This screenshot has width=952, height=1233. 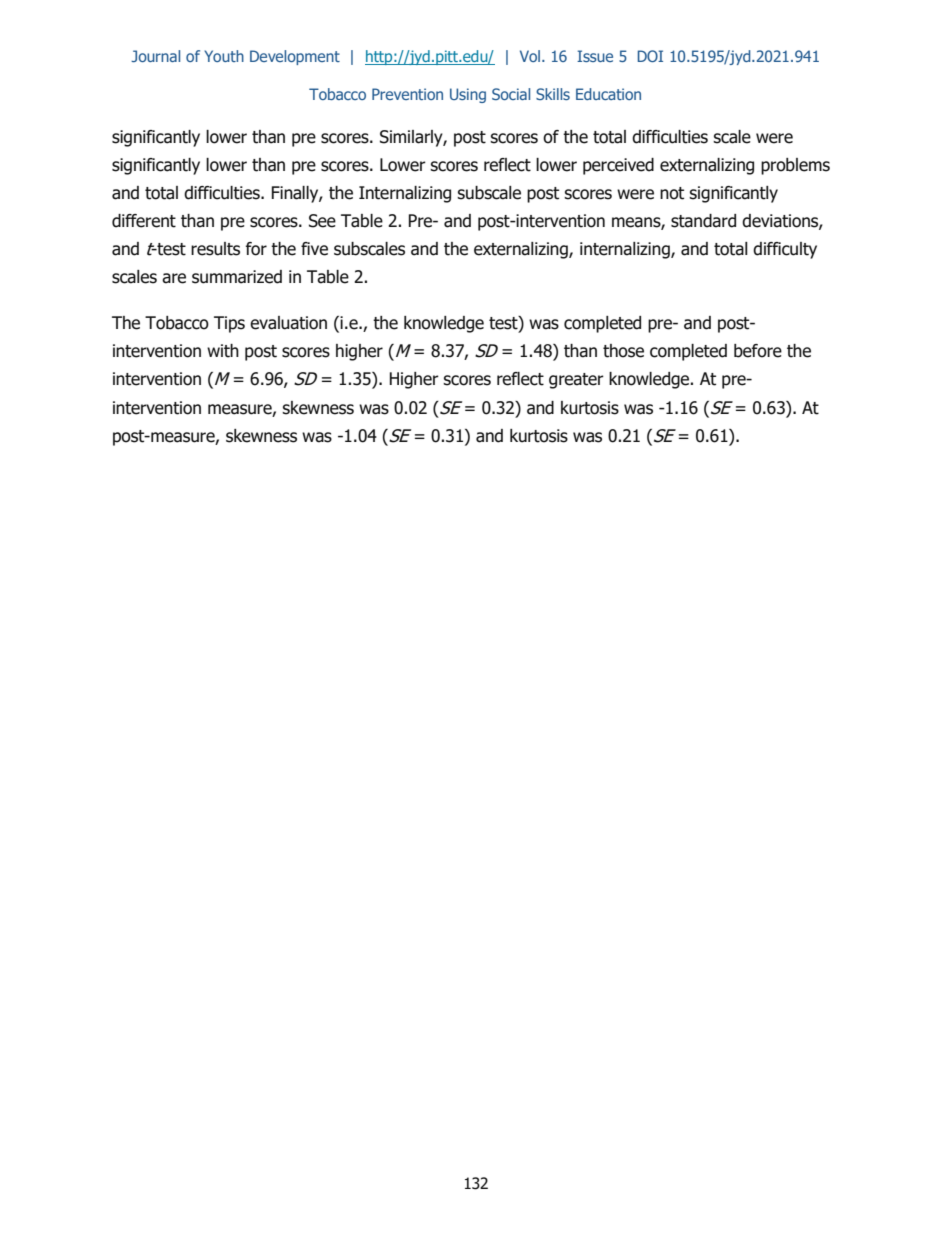 What do you see at coordinates (314, 249) in the screenshot?
I see `five` at bounding box center [314, 249].
